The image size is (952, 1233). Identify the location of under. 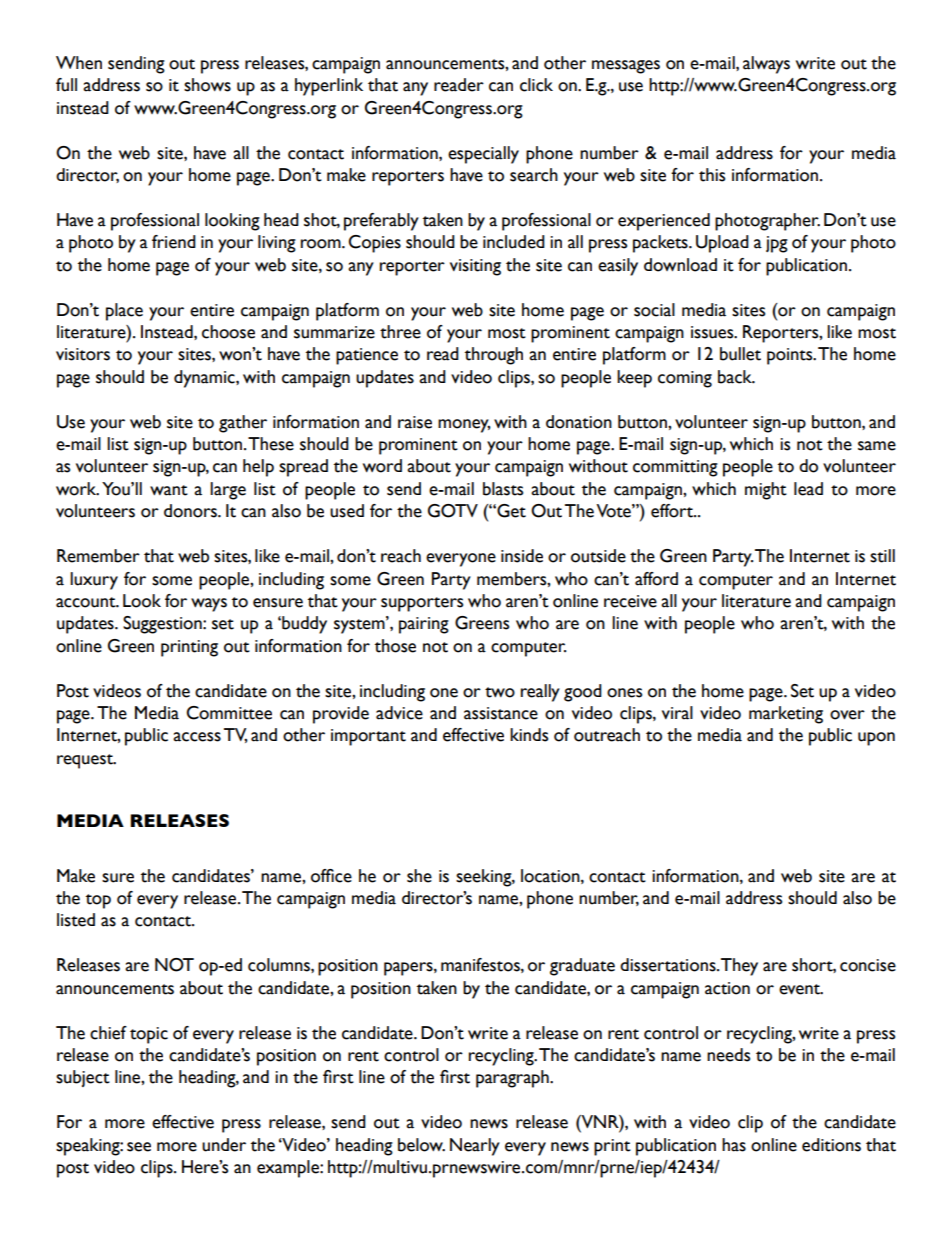
(224, 1145).
